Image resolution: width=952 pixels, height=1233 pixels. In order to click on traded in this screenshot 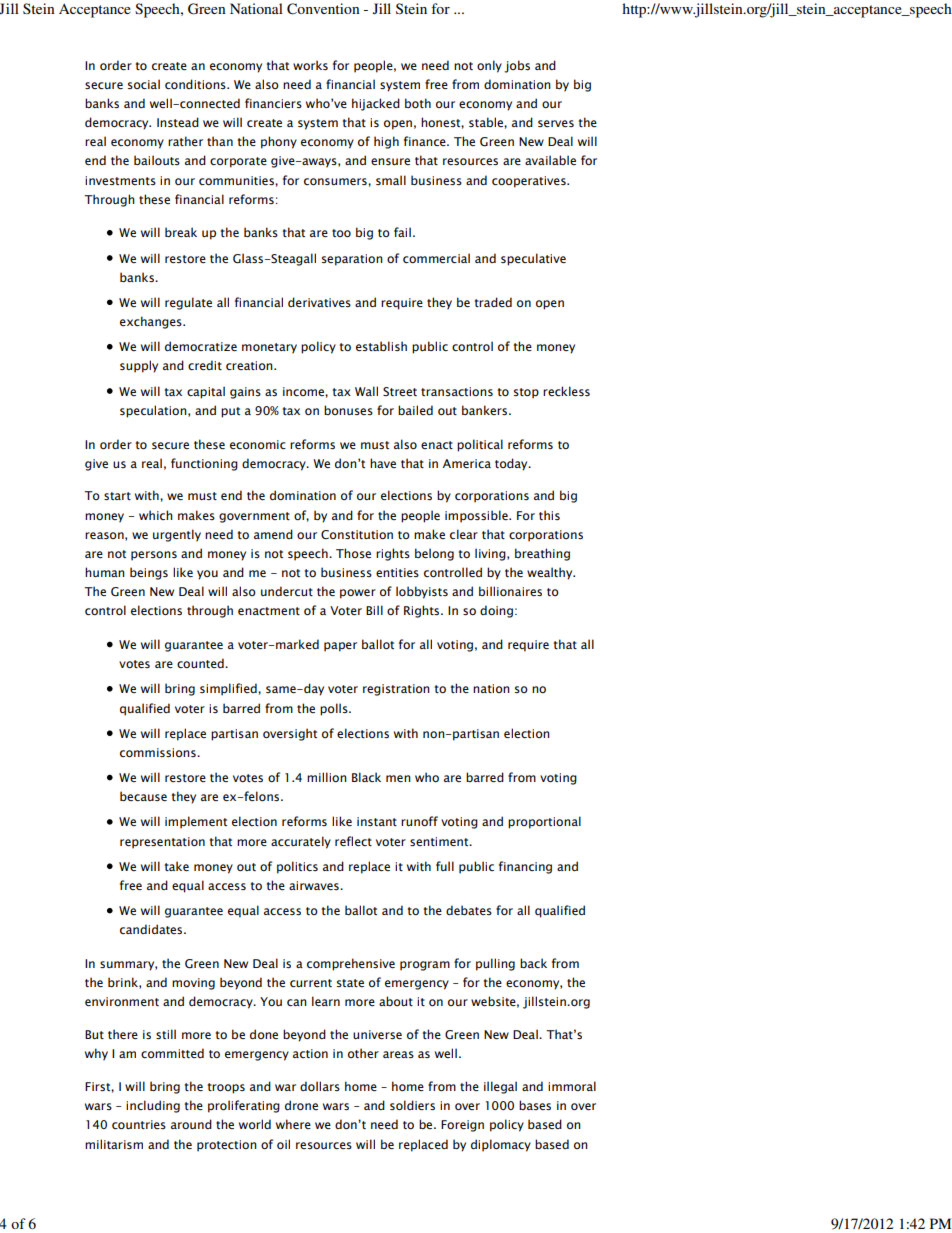, I will do `click(493, 302)`.
